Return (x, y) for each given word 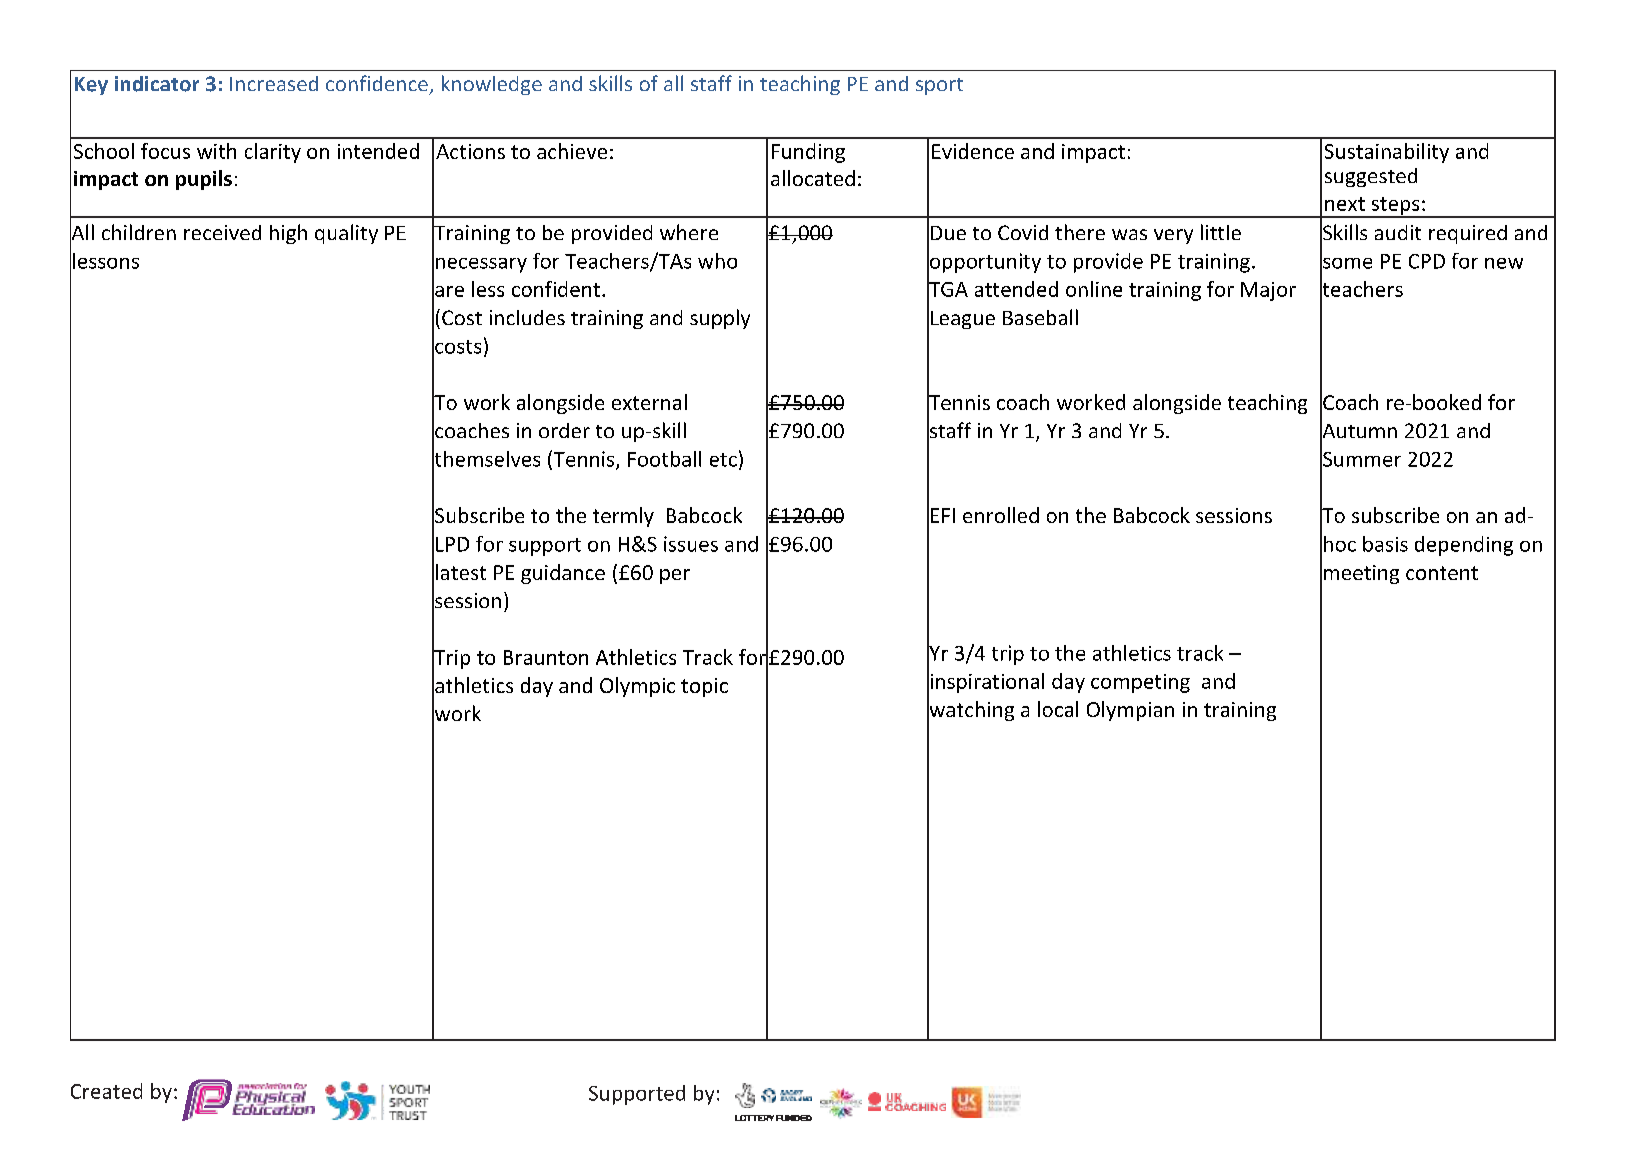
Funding (808, 153)
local (1058, 709)
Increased (274, 83)
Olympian (1130, 711)
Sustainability (1387, 153)
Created (106, 1091)
